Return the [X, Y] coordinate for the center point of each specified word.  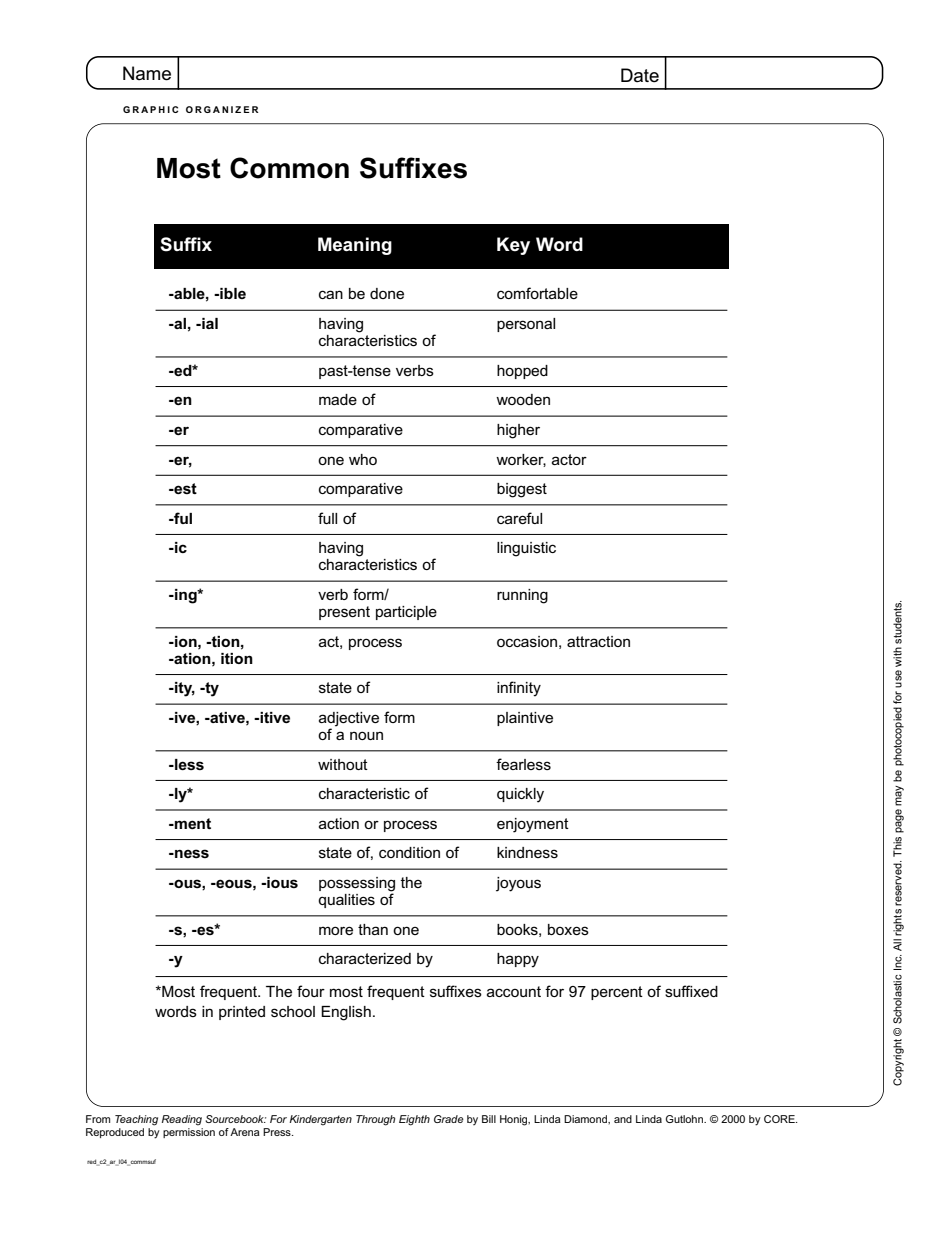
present [344, 613]
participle [406, 613]
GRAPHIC [150, 109]
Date [640, 75]
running [522, 596]
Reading [182, 1120]
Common [289, 168]
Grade [449, 1119]
